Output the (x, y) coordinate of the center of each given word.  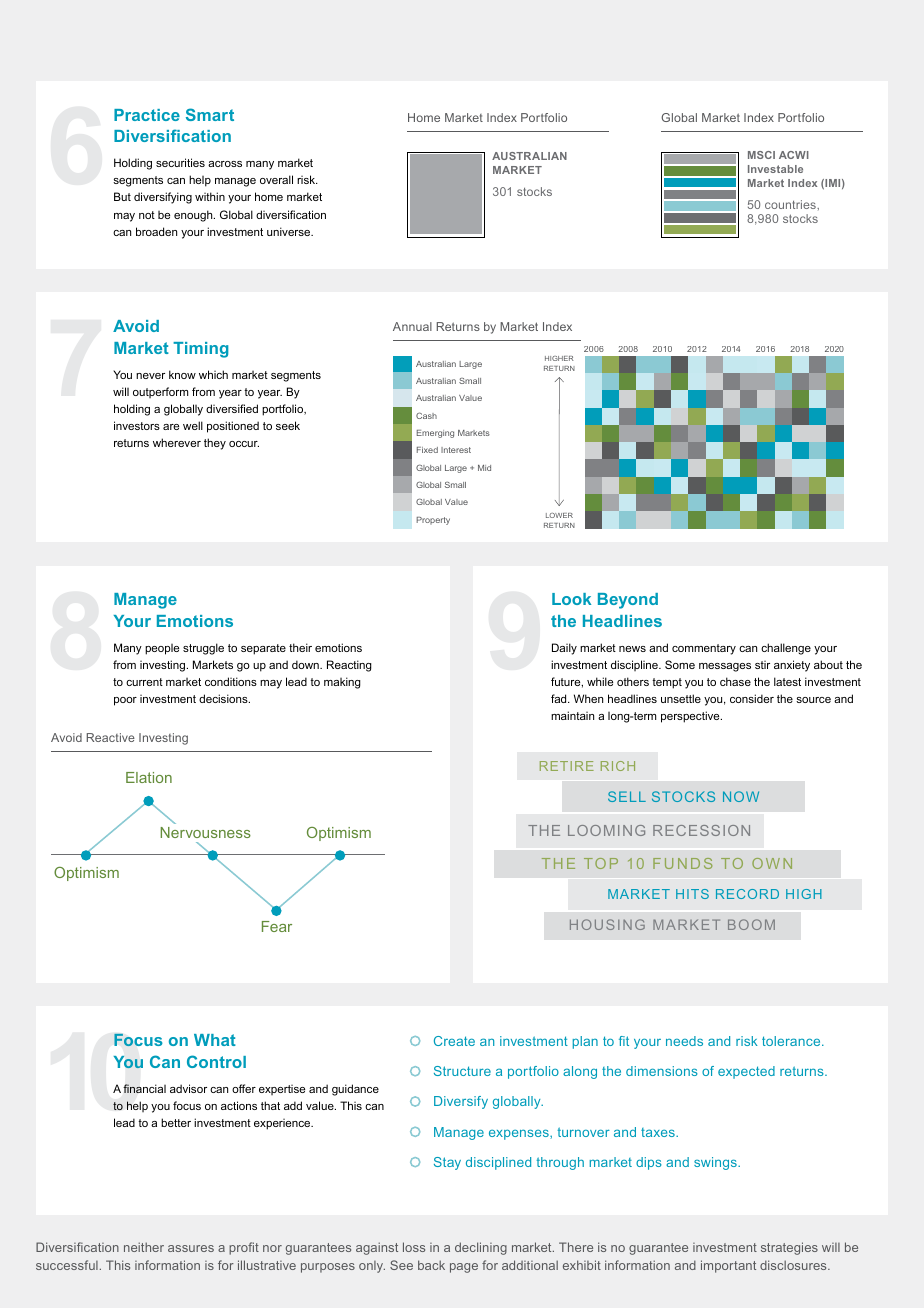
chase (735, 681)
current (144, 682)
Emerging (435, 434)
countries (791, 204)
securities (180, 162)
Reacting (349, 666)
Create (454, 1041)
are (171, 427)
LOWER (559, 515)
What (215, 1040)
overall (276, 179)
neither (144, 1247)
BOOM (751, 924)
